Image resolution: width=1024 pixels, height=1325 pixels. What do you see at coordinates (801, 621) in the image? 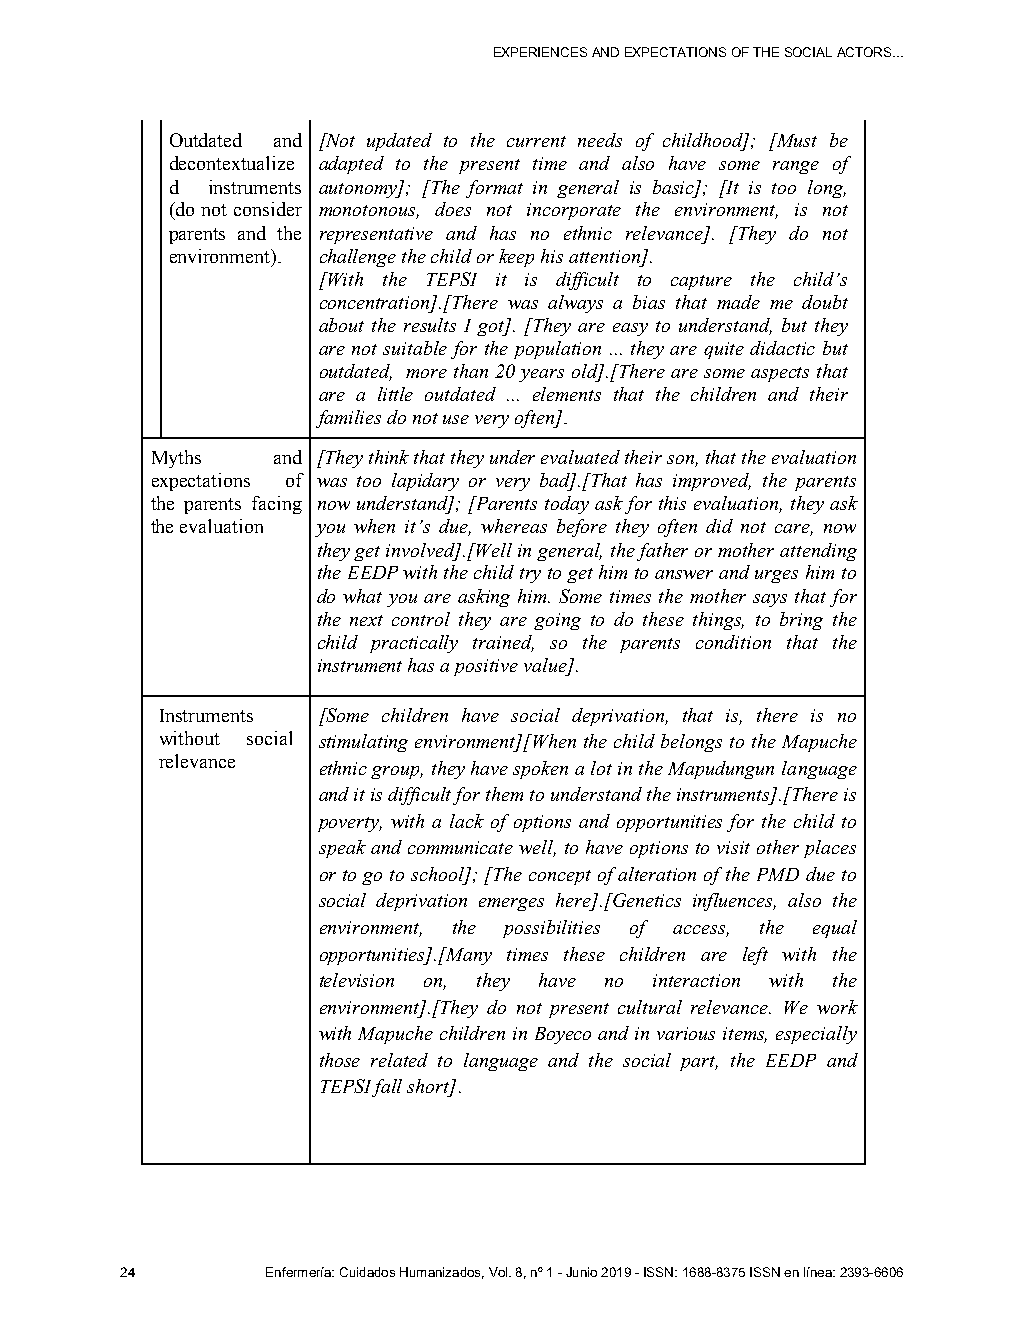
I see `bring` at bounding box center [801, 621].
